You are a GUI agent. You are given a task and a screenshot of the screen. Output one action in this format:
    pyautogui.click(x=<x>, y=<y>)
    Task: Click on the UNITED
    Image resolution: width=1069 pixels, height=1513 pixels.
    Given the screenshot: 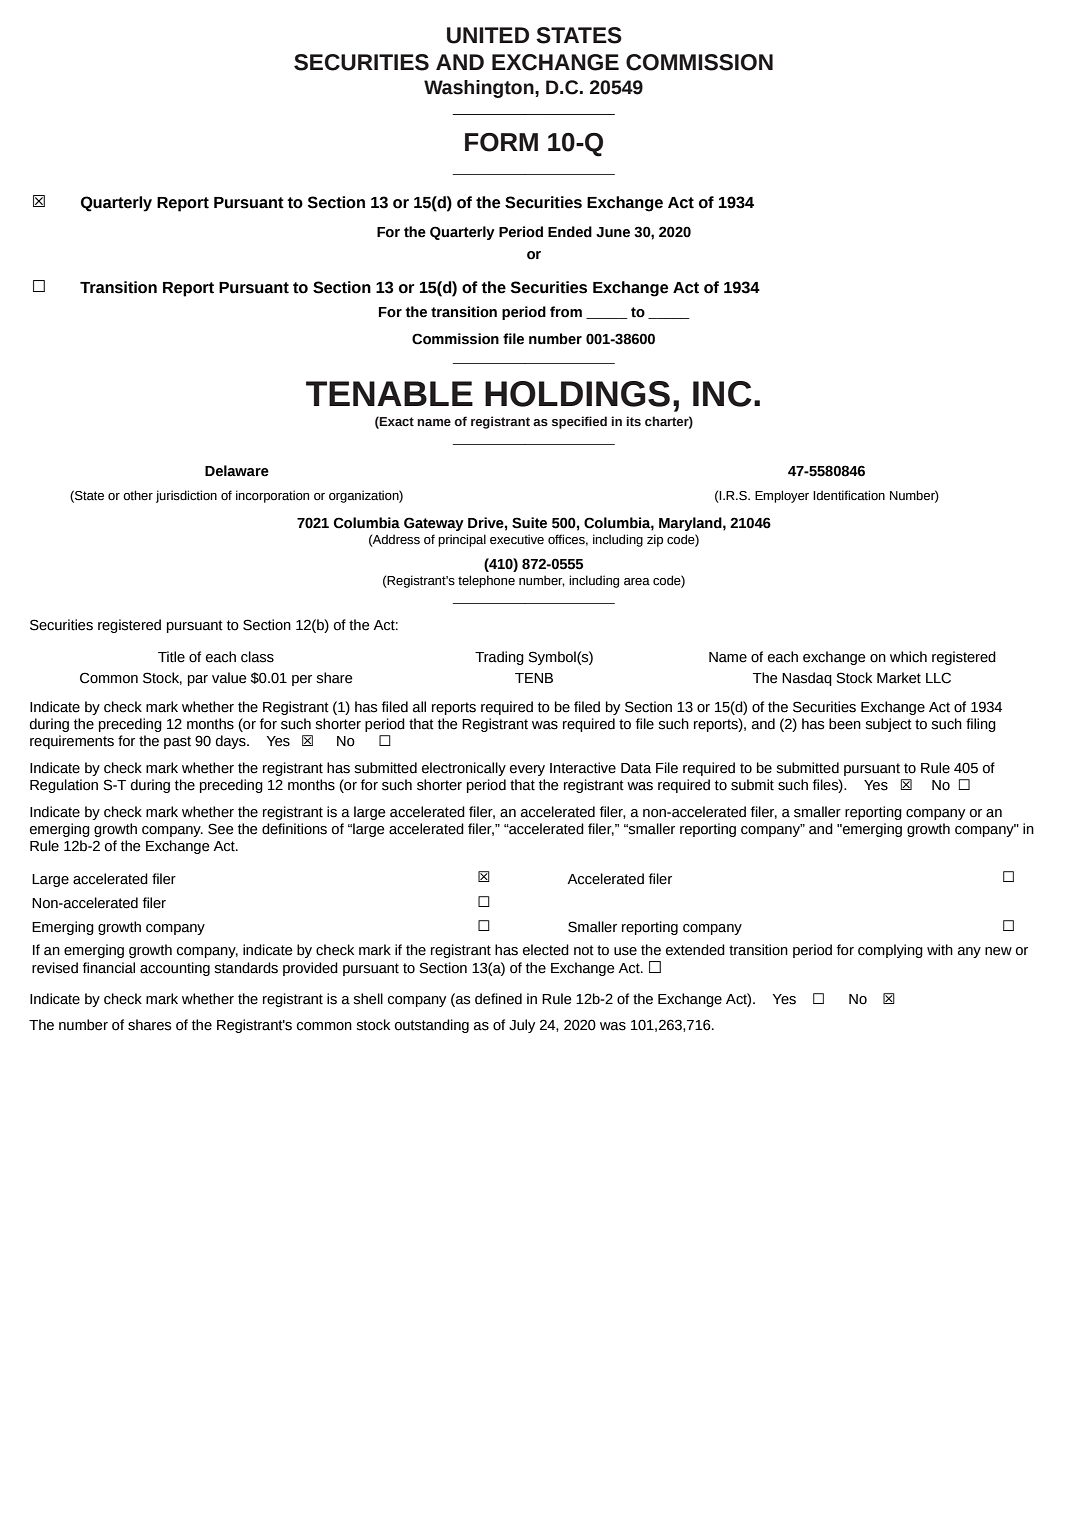 What is the action you would take?
    pyautogui.click(x=488, y=35)
